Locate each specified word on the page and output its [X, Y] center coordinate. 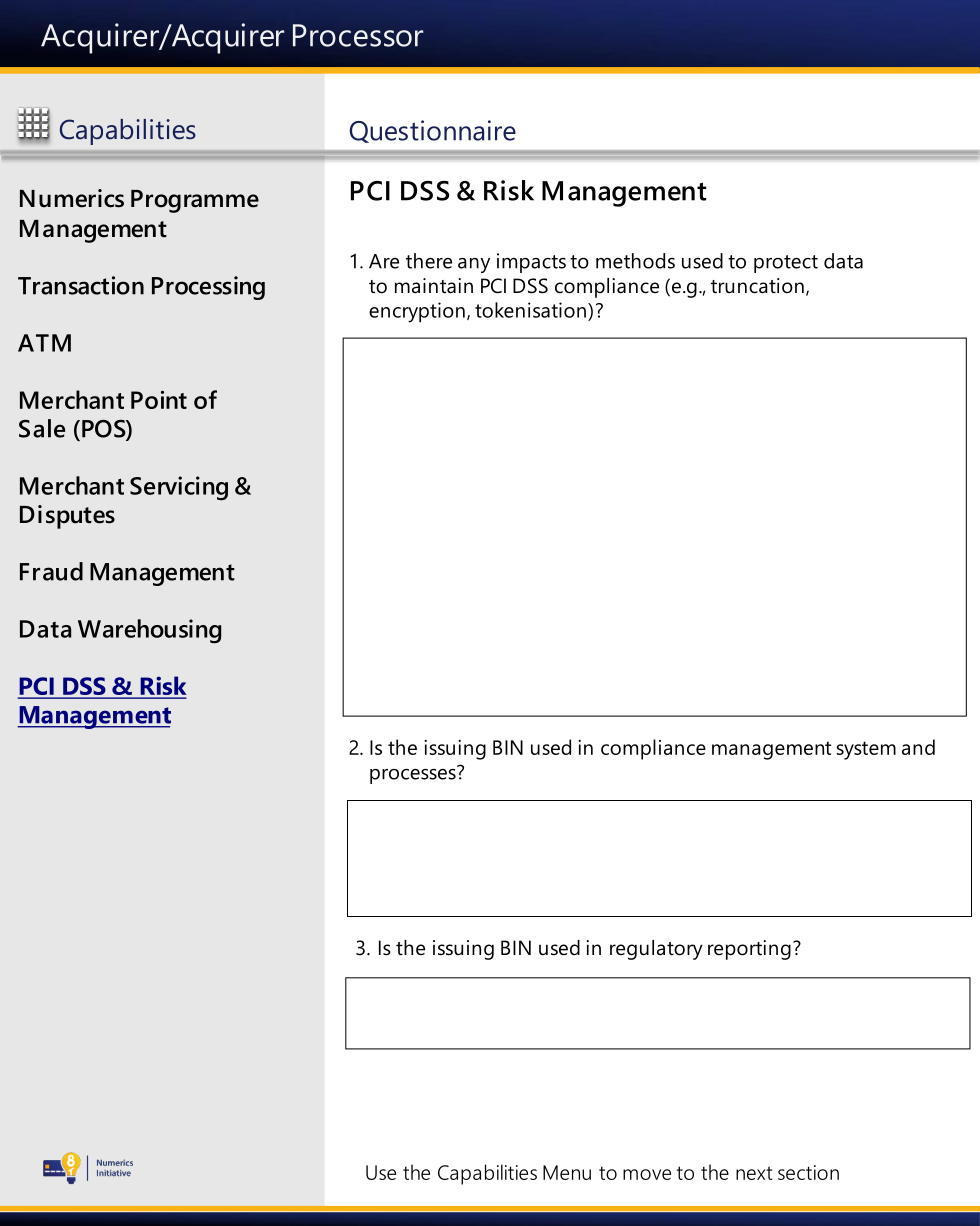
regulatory [656, 950]
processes [414, 775]
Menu [567, 1172]
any [474, 265]
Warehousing [149, 631]
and [918, 747]
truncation [757, 286]
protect [786, 264]
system [866, 750]
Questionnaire [433, 131]
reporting [749, 950]
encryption [417, 312]
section [808, 1172]
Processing [208, 288]
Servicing [179, 488]
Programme [195, 201]
